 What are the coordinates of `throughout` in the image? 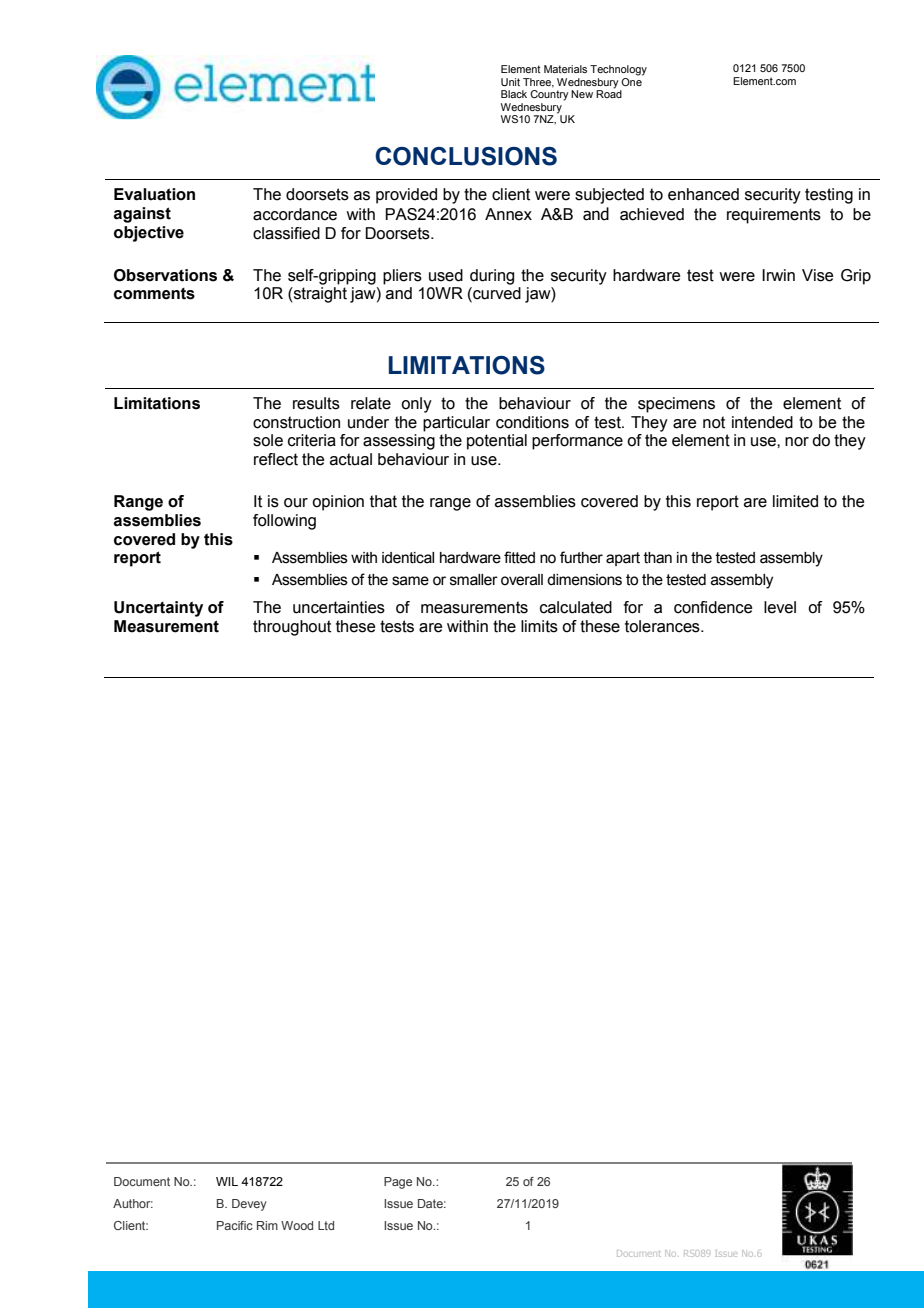 It's located at (292, 628).
